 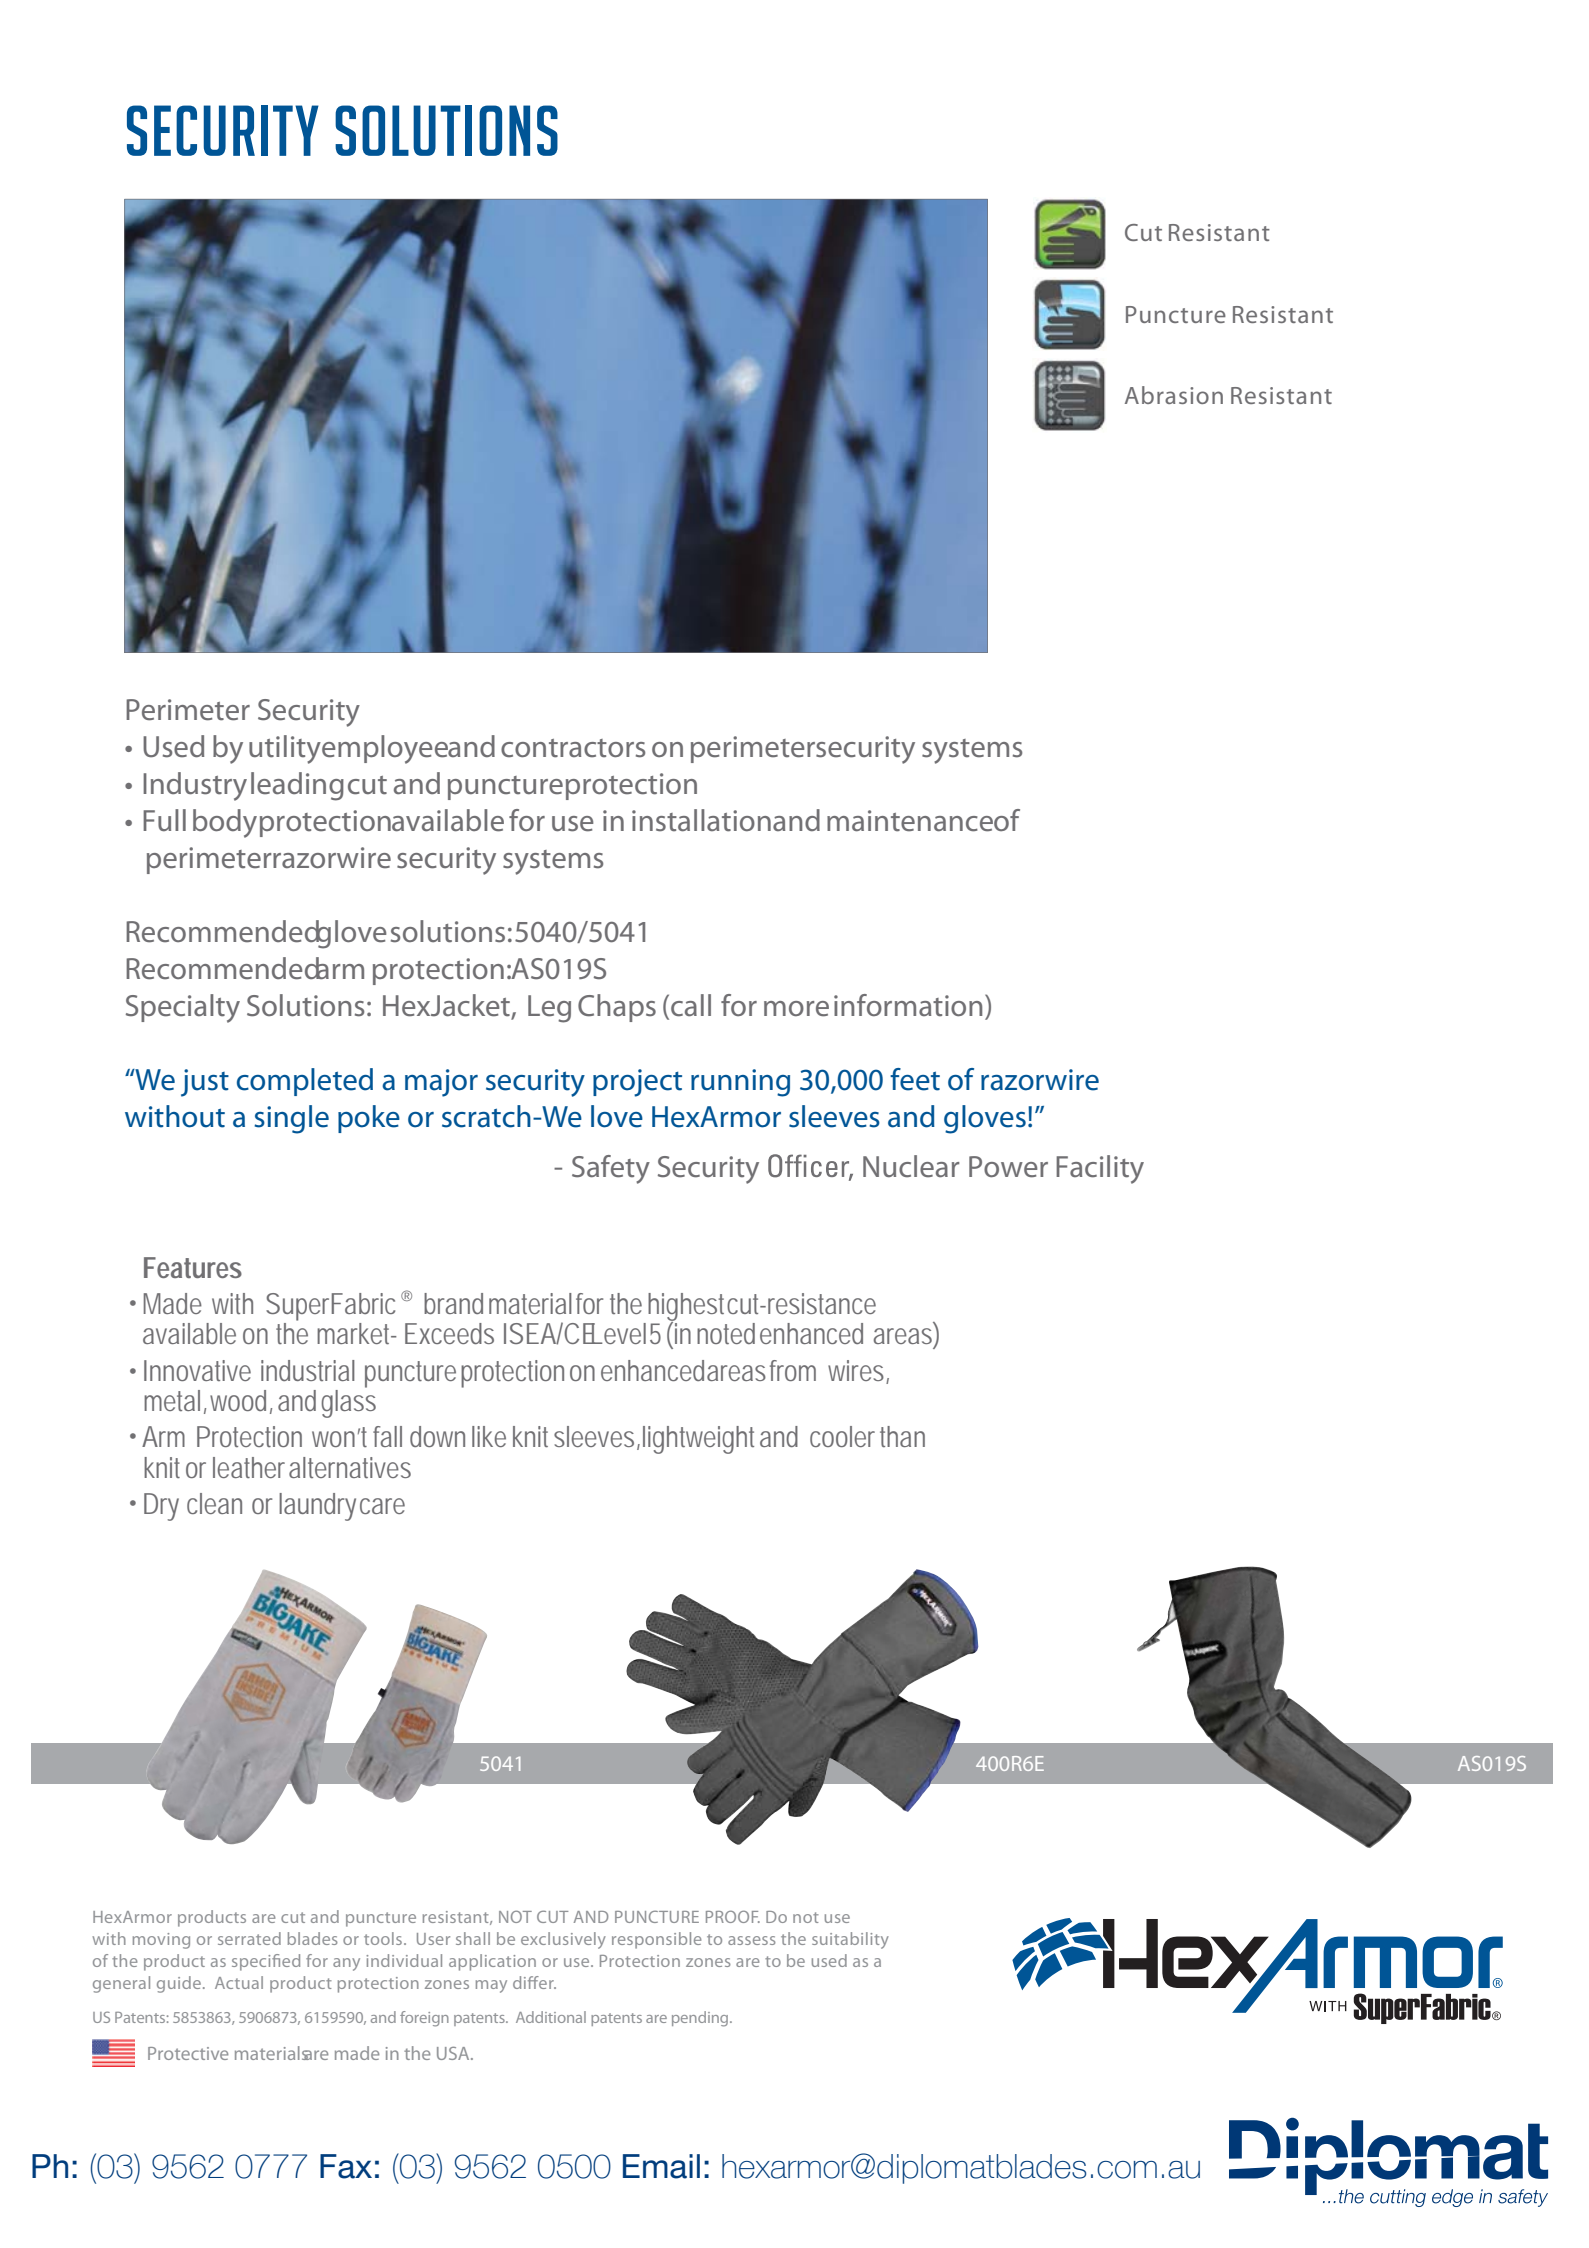 I want to click on Protective, so click(x=188, y=2053).
